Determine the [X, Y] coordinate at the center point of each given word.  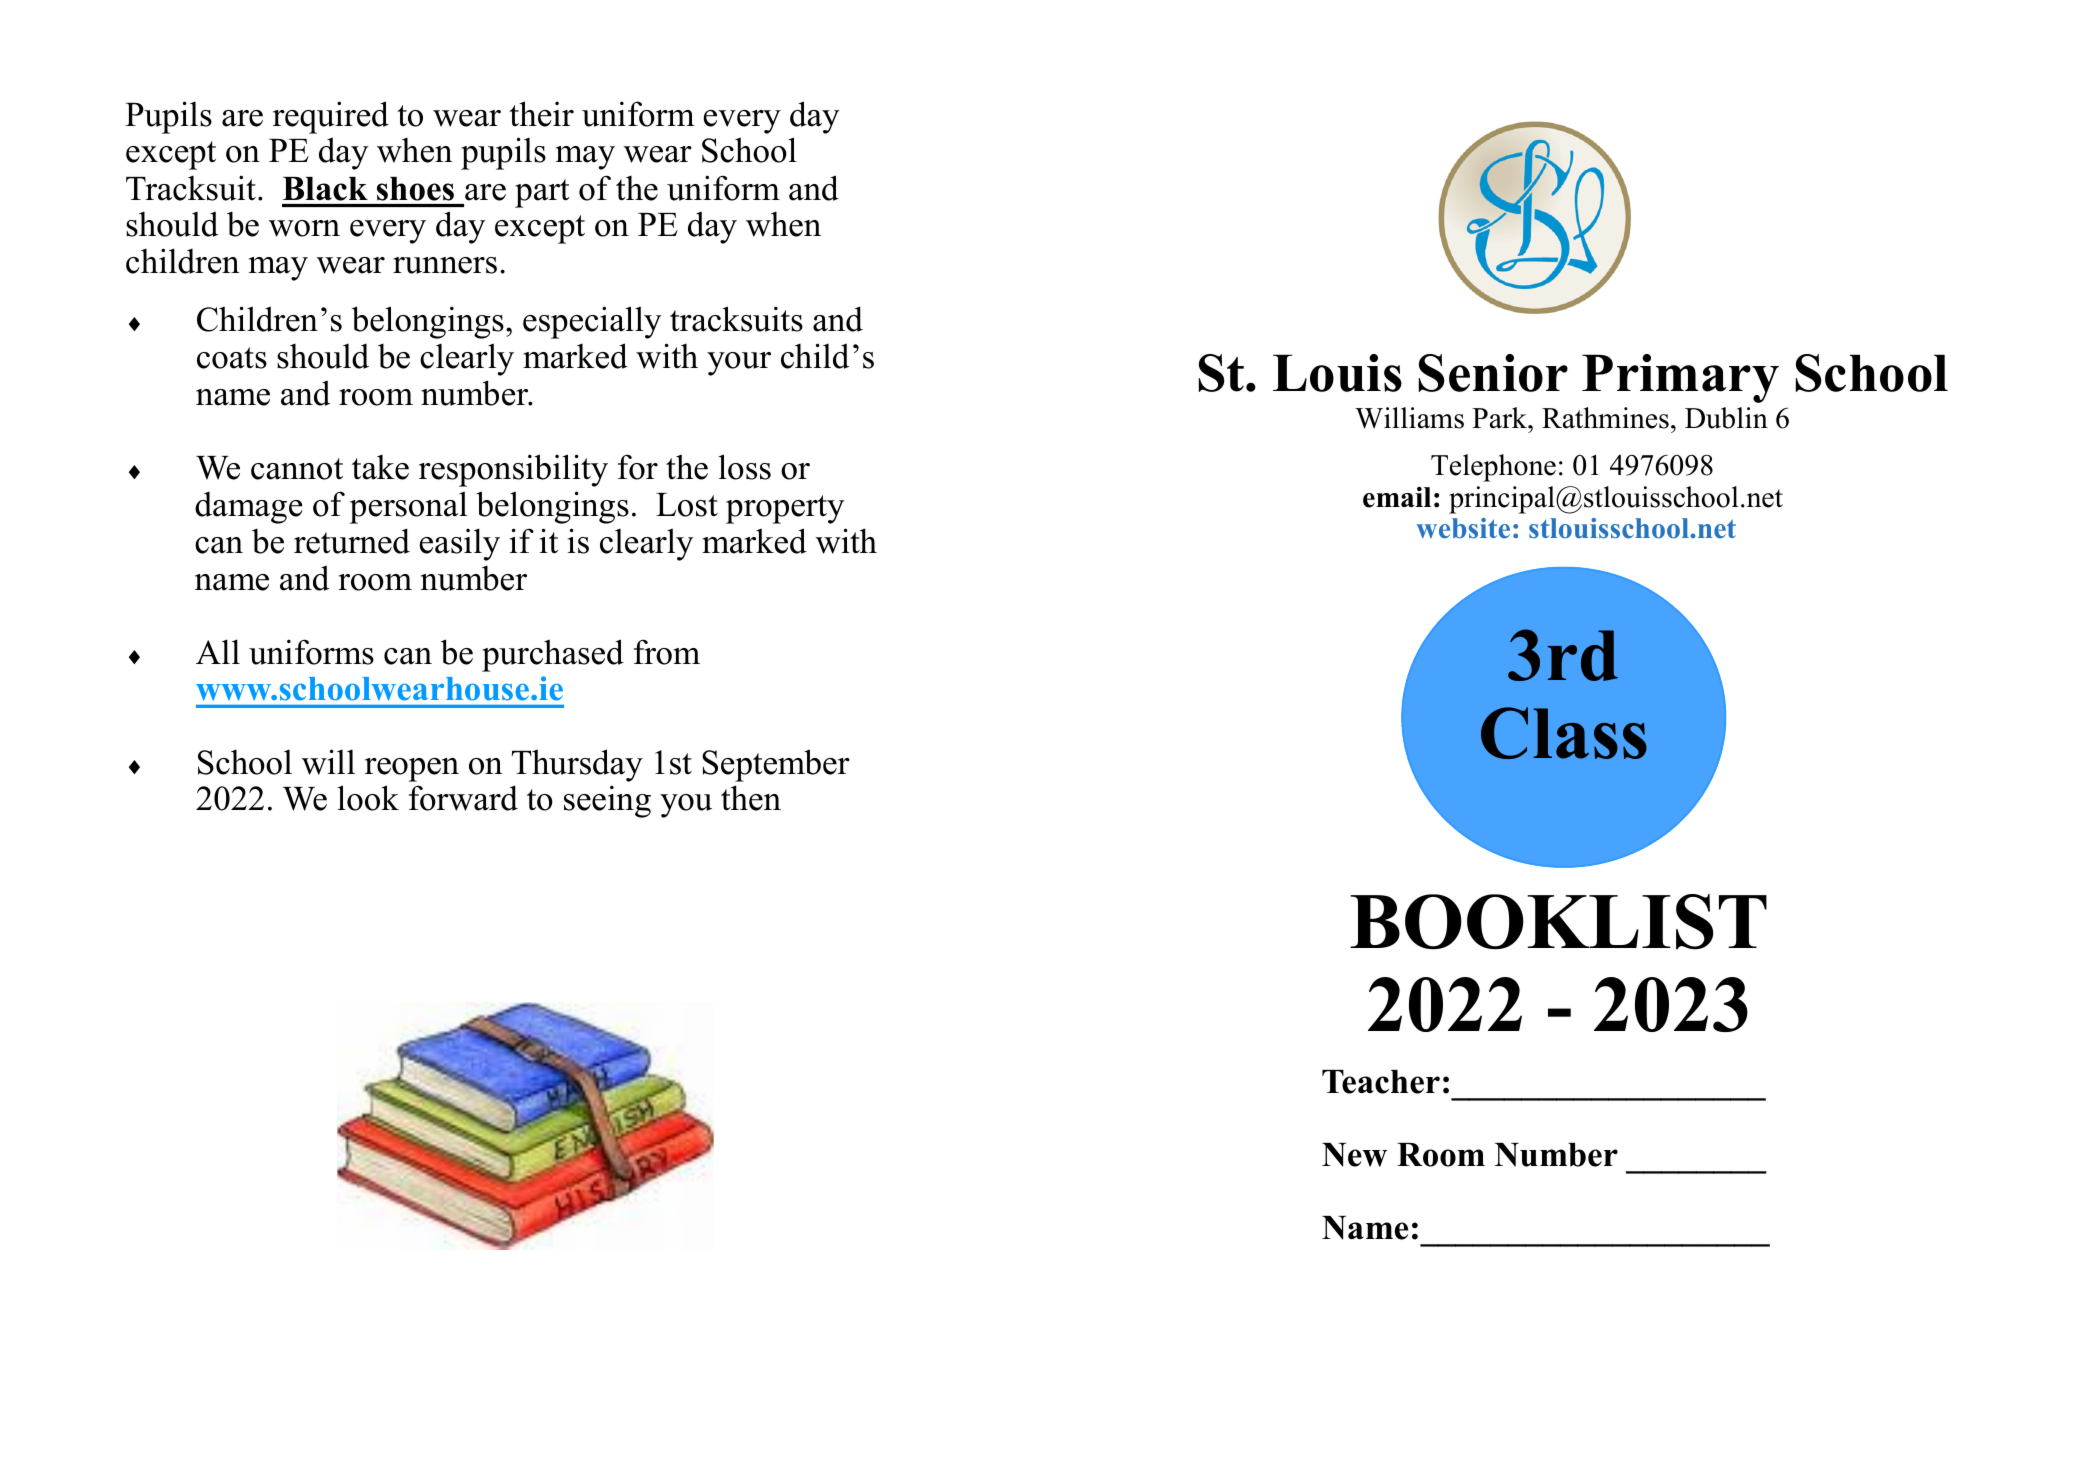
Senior [1493, 373]
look [368, 798]
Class [1564, 733]
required [331, 117]
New [1354, 1155]
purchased [553, 655]
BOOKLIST [1558, 922]
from [667, 652]
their [541, 114]
